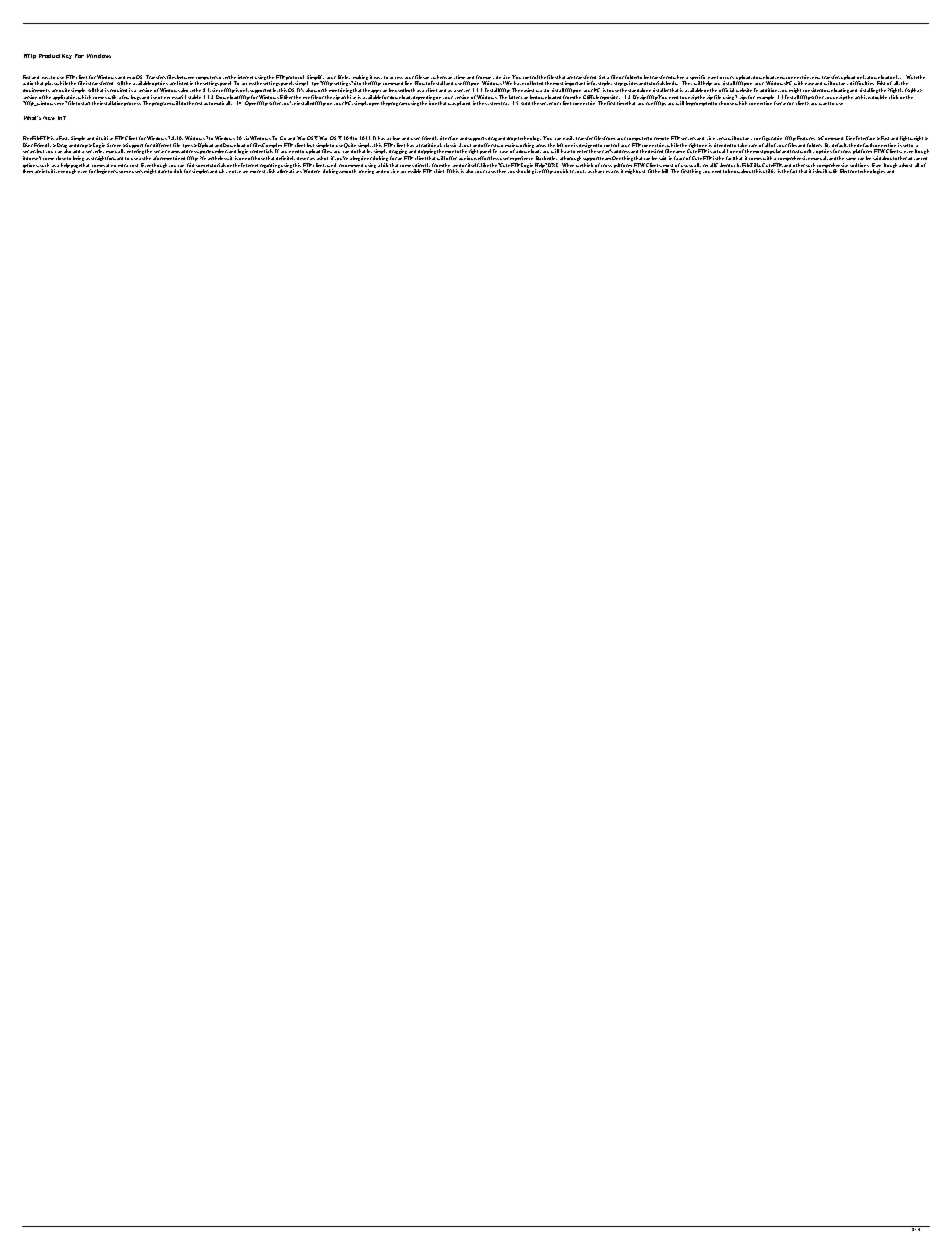  I want to click on same, so click(851, 159).
